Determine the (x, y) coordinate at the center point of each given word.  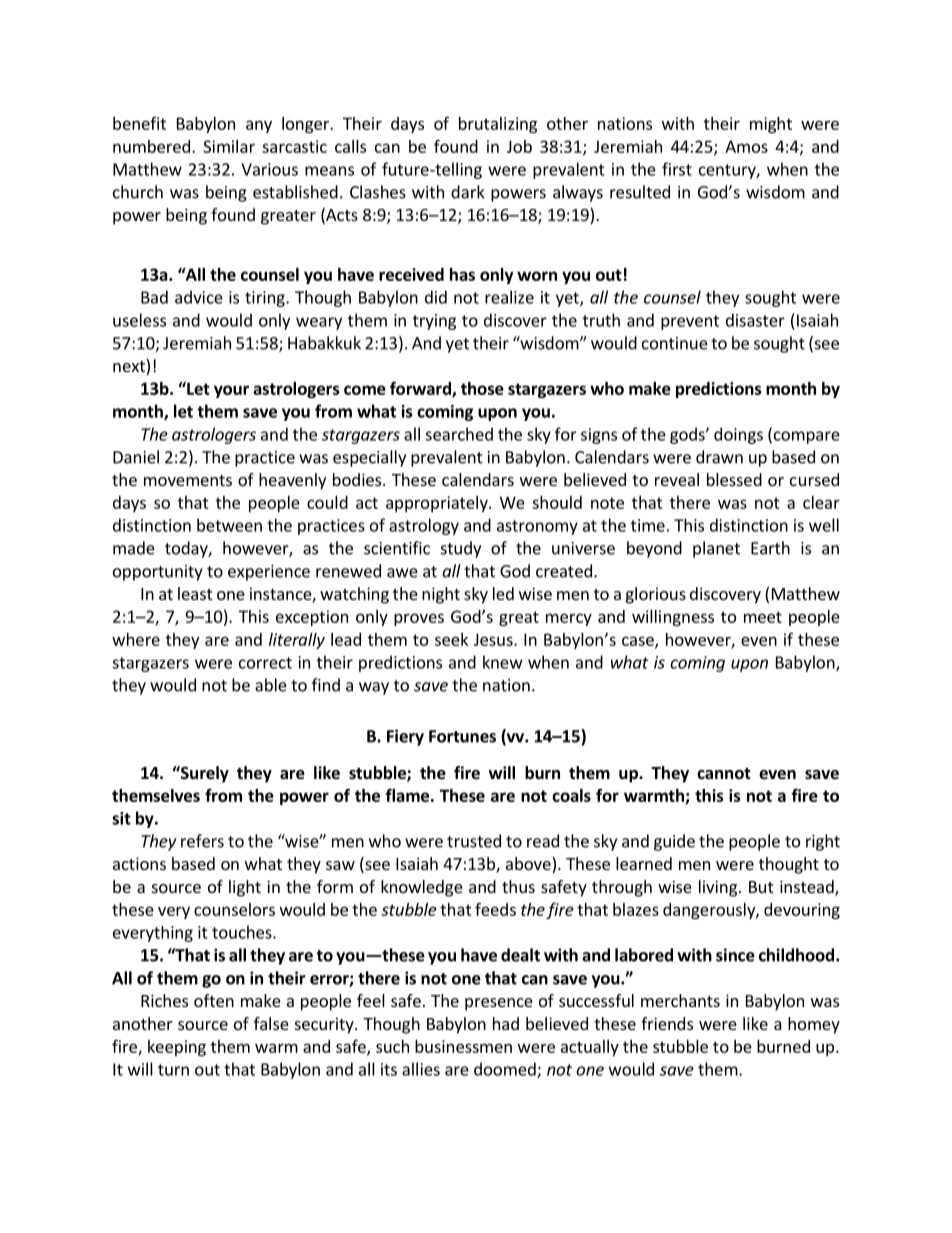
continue (675, 343)
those (482, 388)
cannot (724, 774)
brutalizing (498, 125)
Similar (229, 146)
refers (202, 841)
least (195, 593)
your (231, 391)
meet (763, 617)
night (441, 595)
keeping (177, 1048)
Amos (746, 146)
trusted (474, 841)
